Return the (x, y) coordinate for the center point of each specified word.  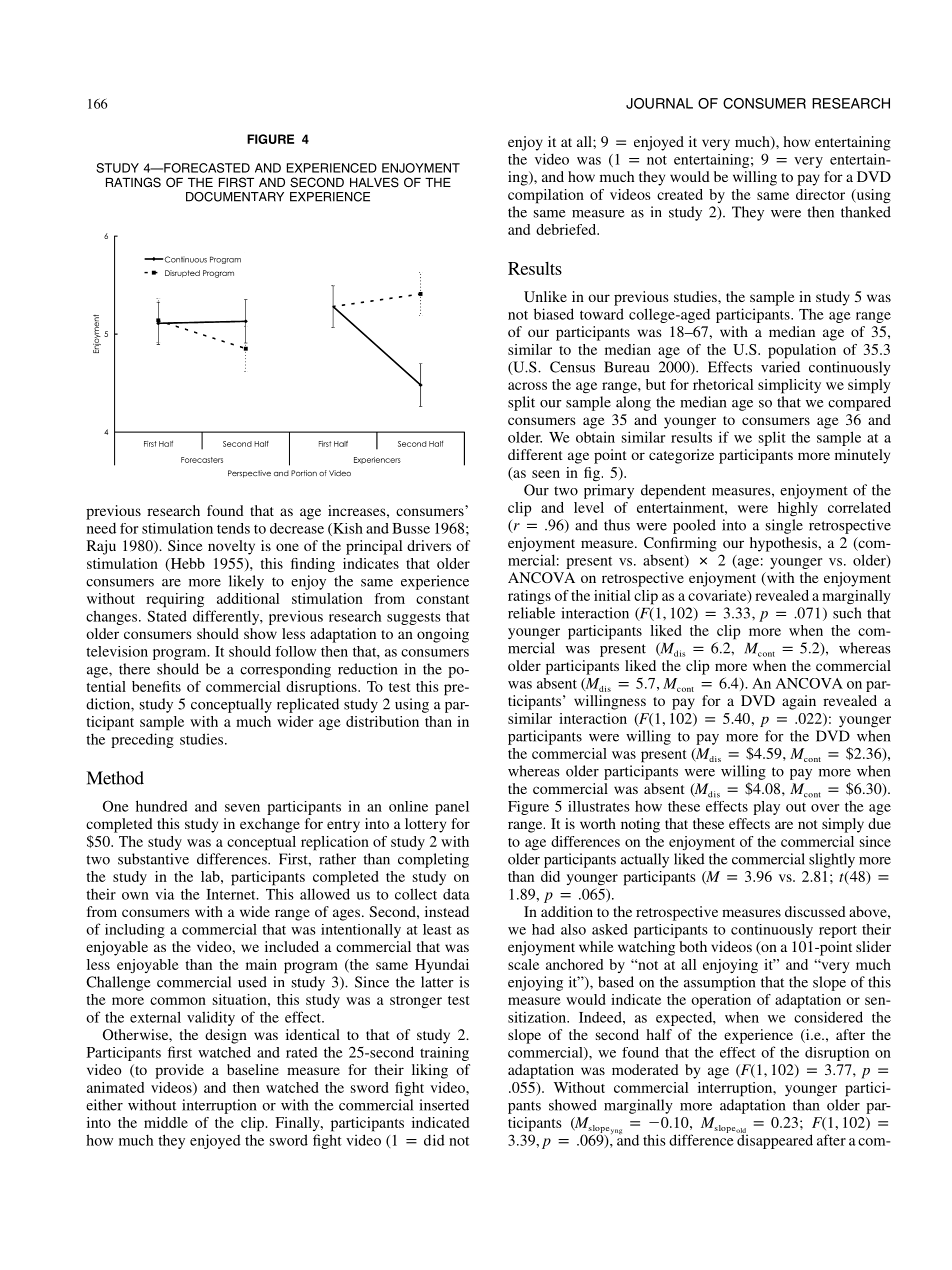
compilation (546, 196)
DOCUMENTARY (235, 197)
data (456, 894)
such (847, 613)
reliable (531, 613)
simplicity (789, 386)
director (820, 194)
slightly (832, 860)
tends (233, 528)
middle (166, 1122)
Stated (167, 616)
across (527, 386)
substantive (153, 859)
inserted (444, 1105)
